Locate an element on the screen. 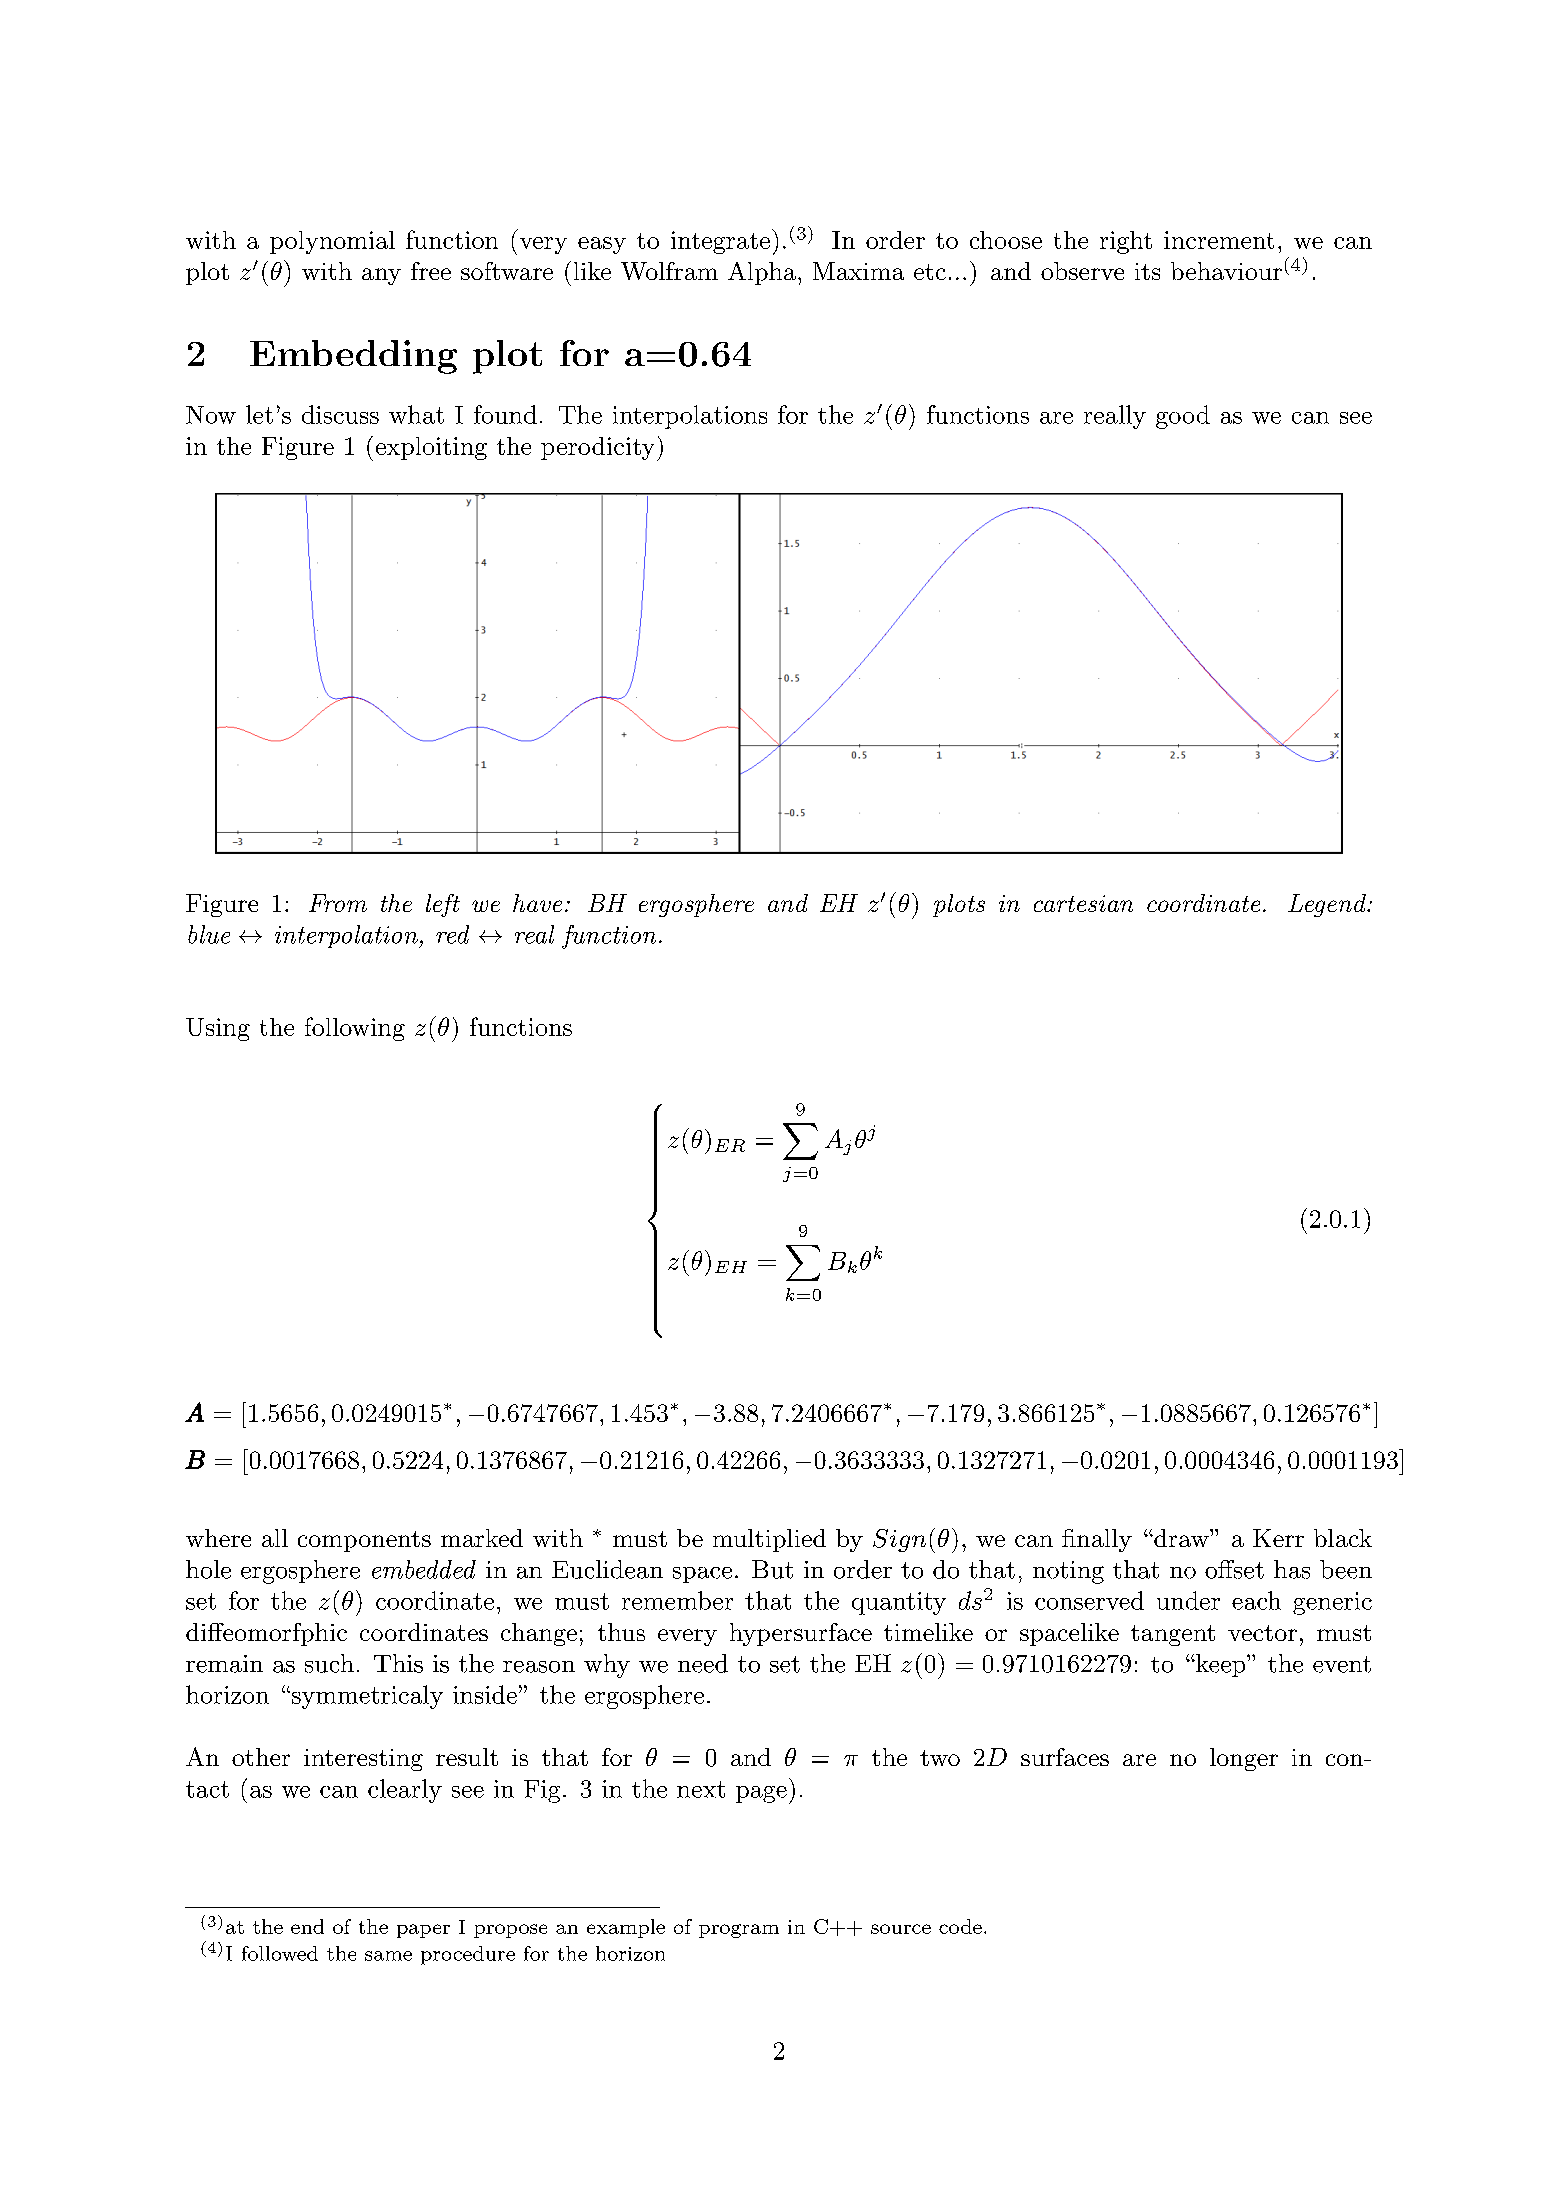 The image size is (1558, 2204). program is located at coordinates (739, 1931).
